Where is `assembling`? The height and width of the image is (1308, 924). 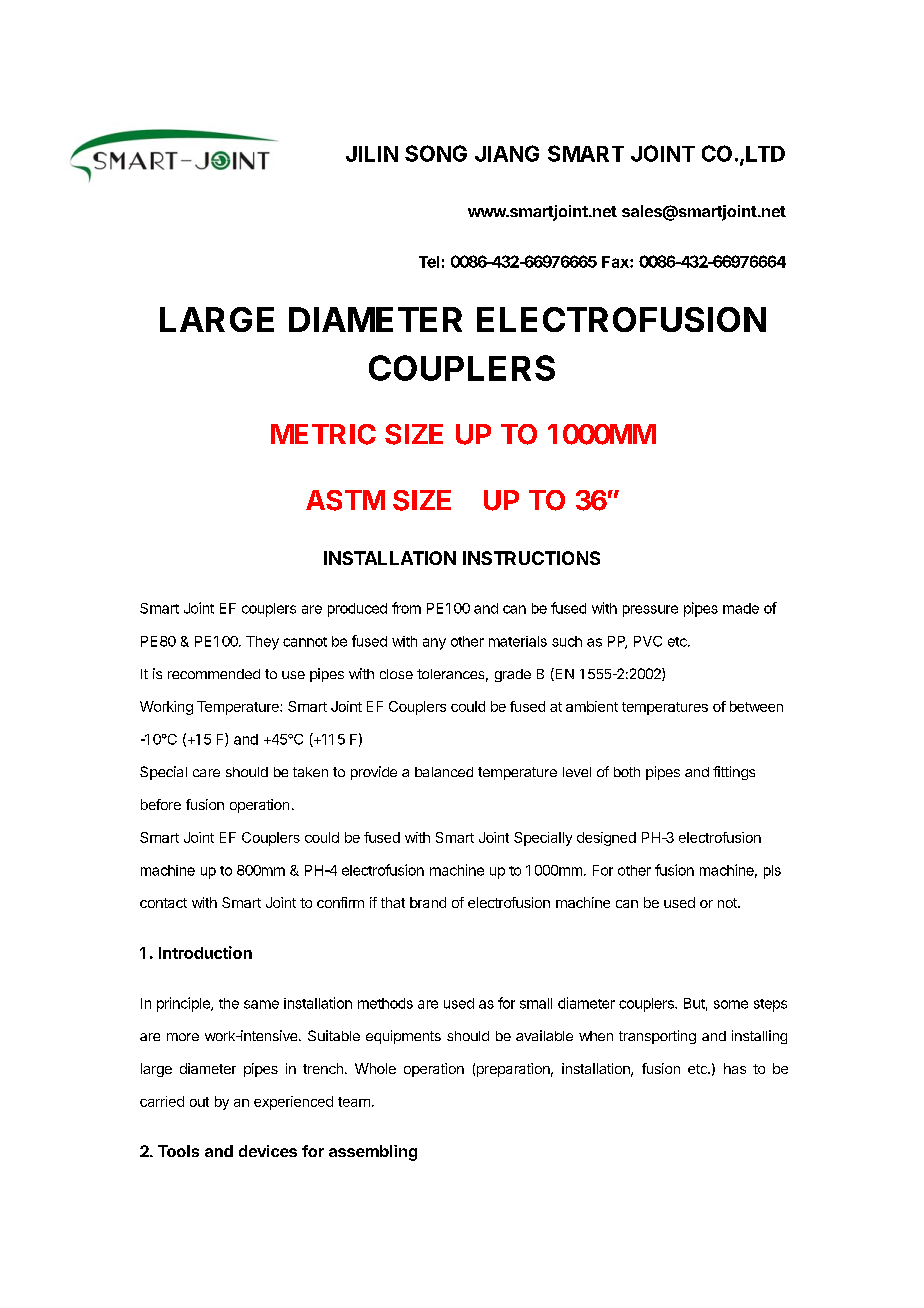 assembling is located at coordinates (373, 1153).
